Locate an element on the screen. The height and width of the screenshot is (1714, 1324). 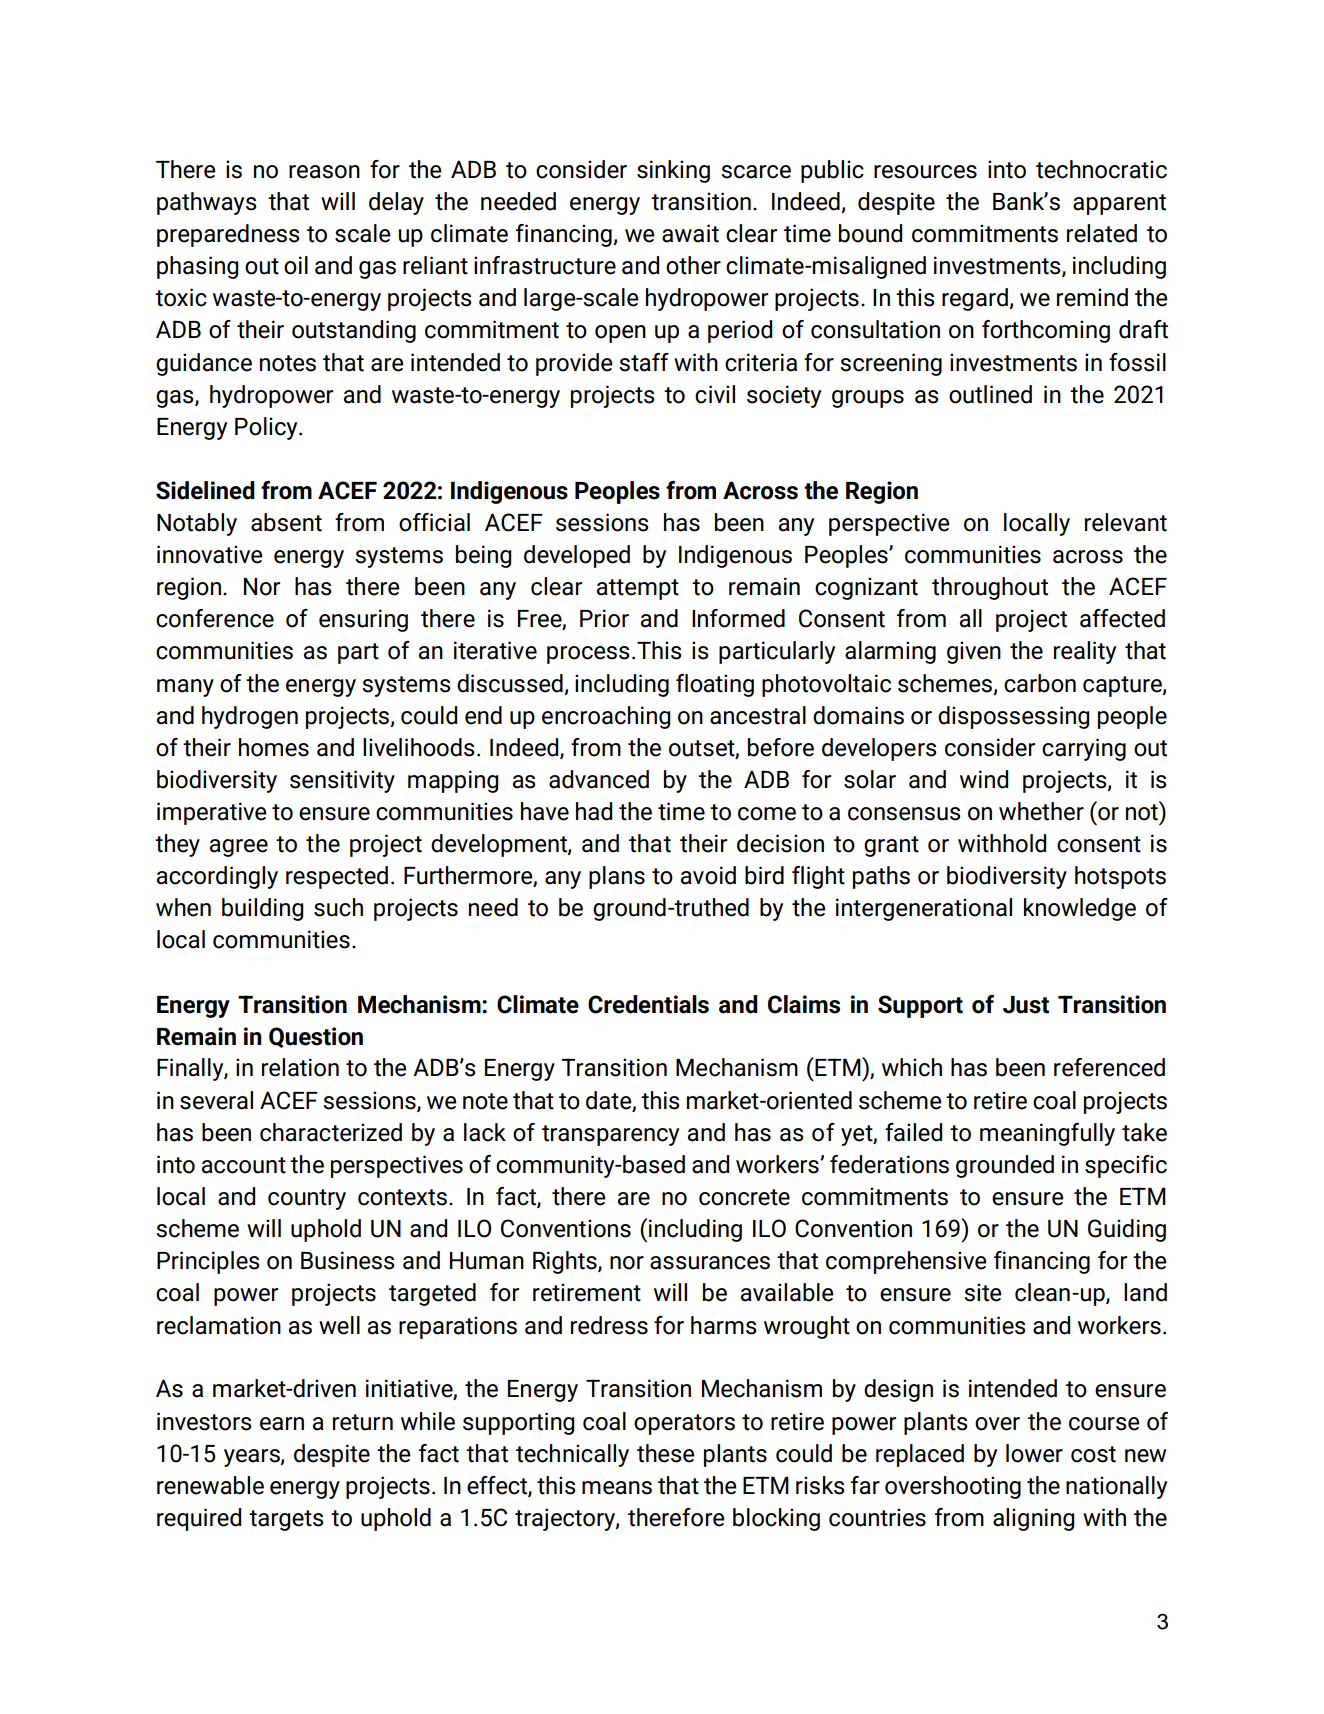
reason is located at coordinates (324, 172).
